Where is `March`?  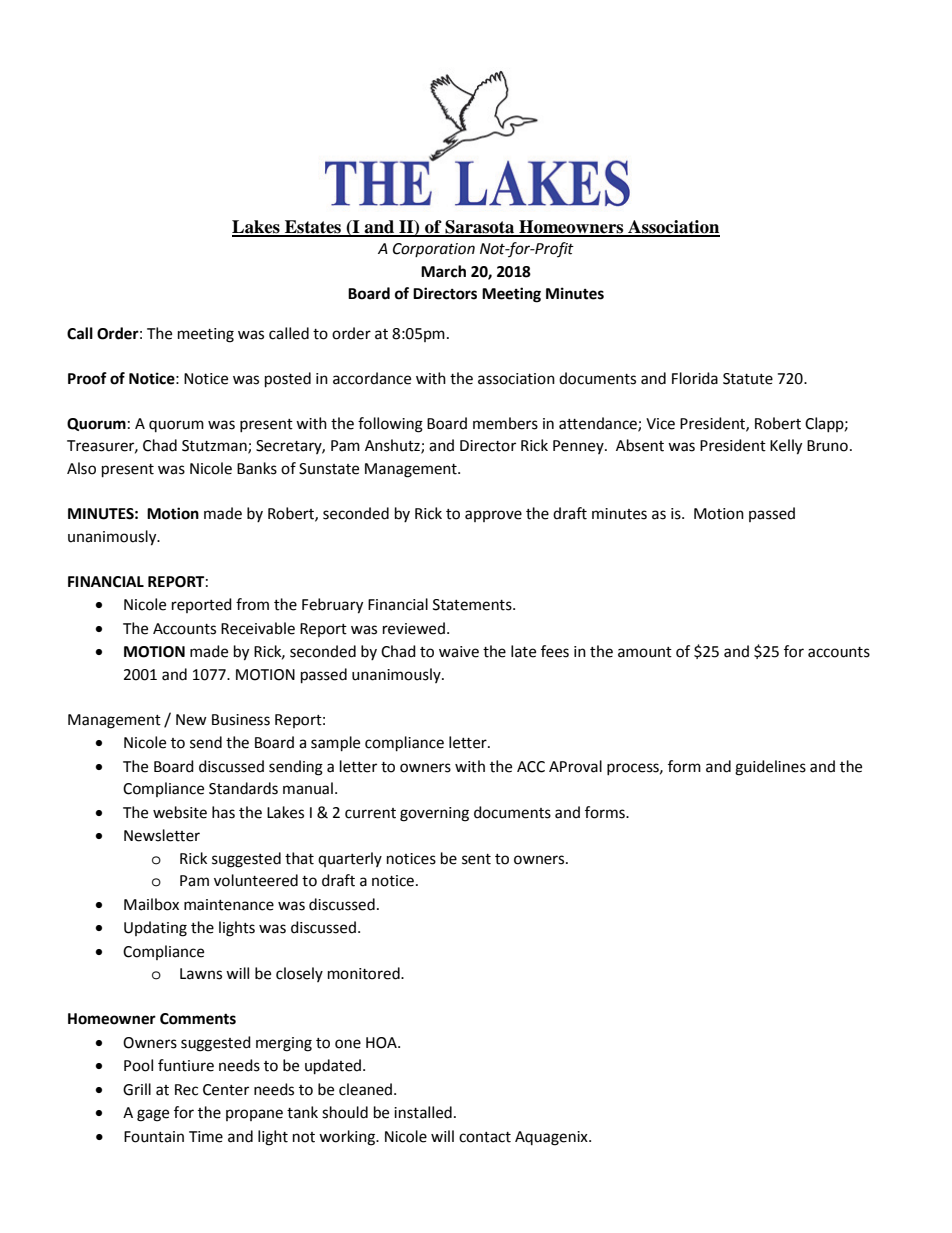 March is located at coordinates (443, 271).
